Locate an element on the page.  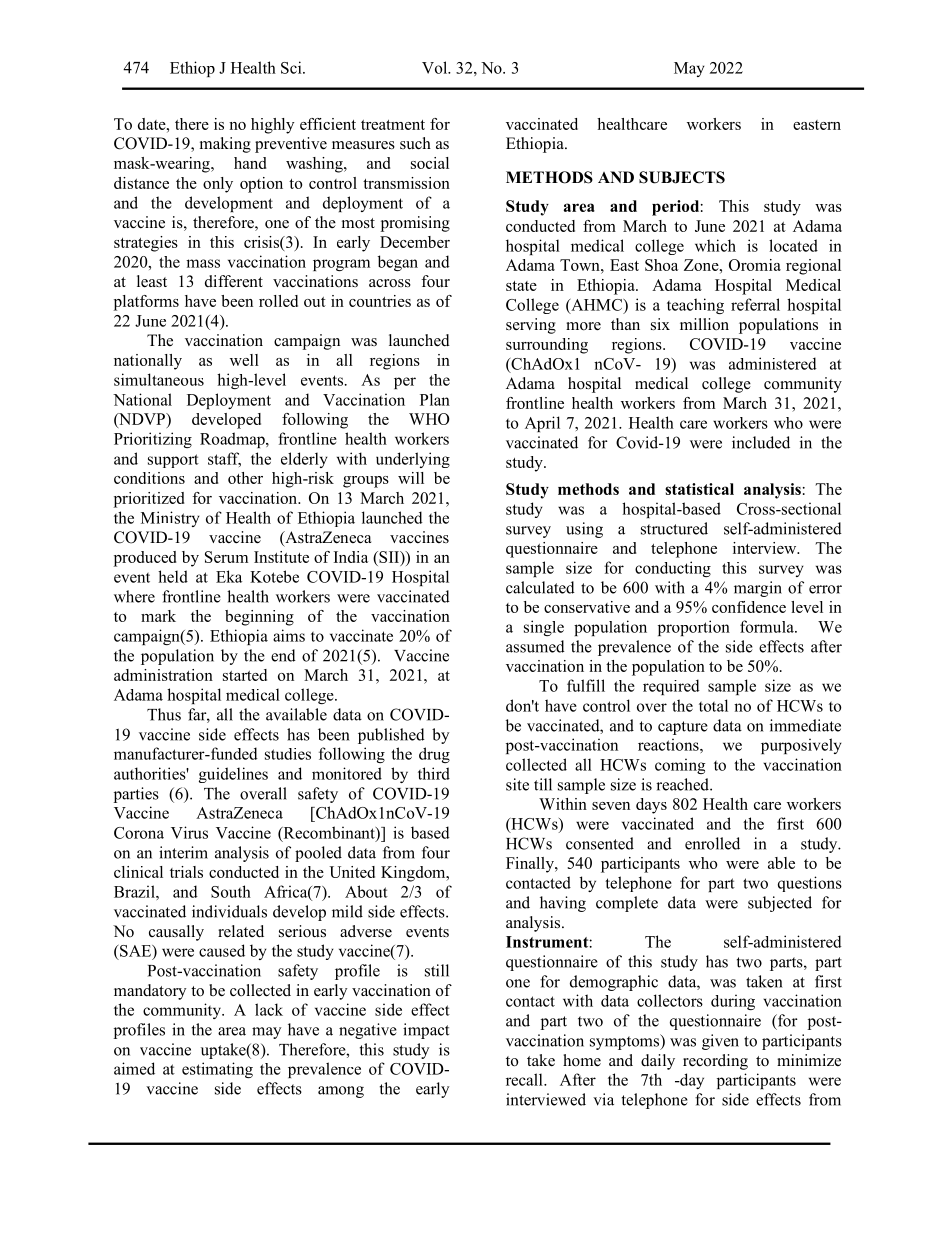
Eka is located at coordinates (229, 576).
